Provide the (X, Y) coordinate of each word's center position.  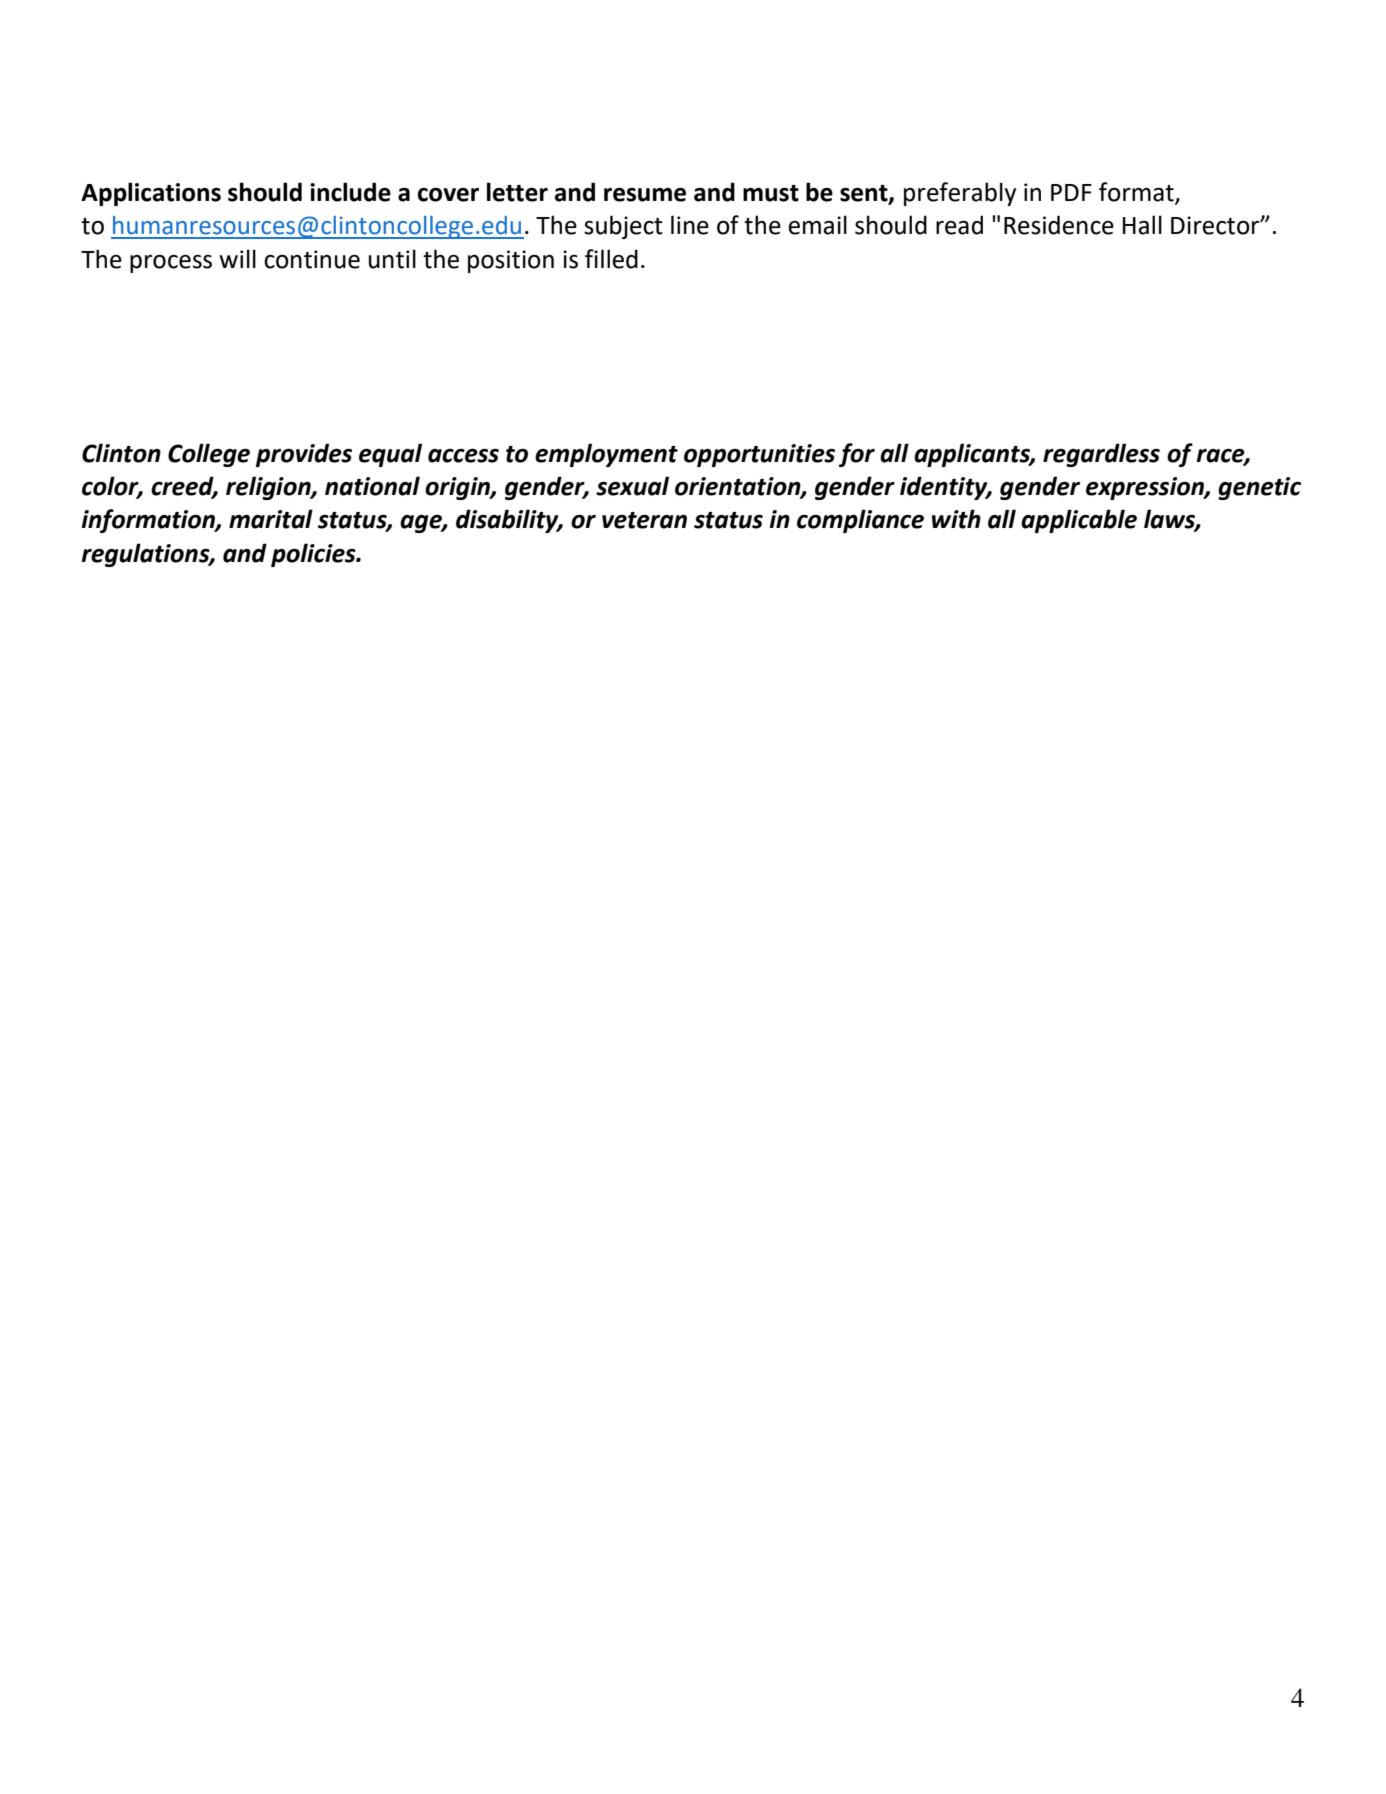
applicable (1079, 521)
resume (645, 195)
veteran (644, 520)
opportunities (759, 455)
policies (314, 555)
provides (304, 455)
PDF (1071, 192)
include (350, 192)
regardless (1101, 455)
